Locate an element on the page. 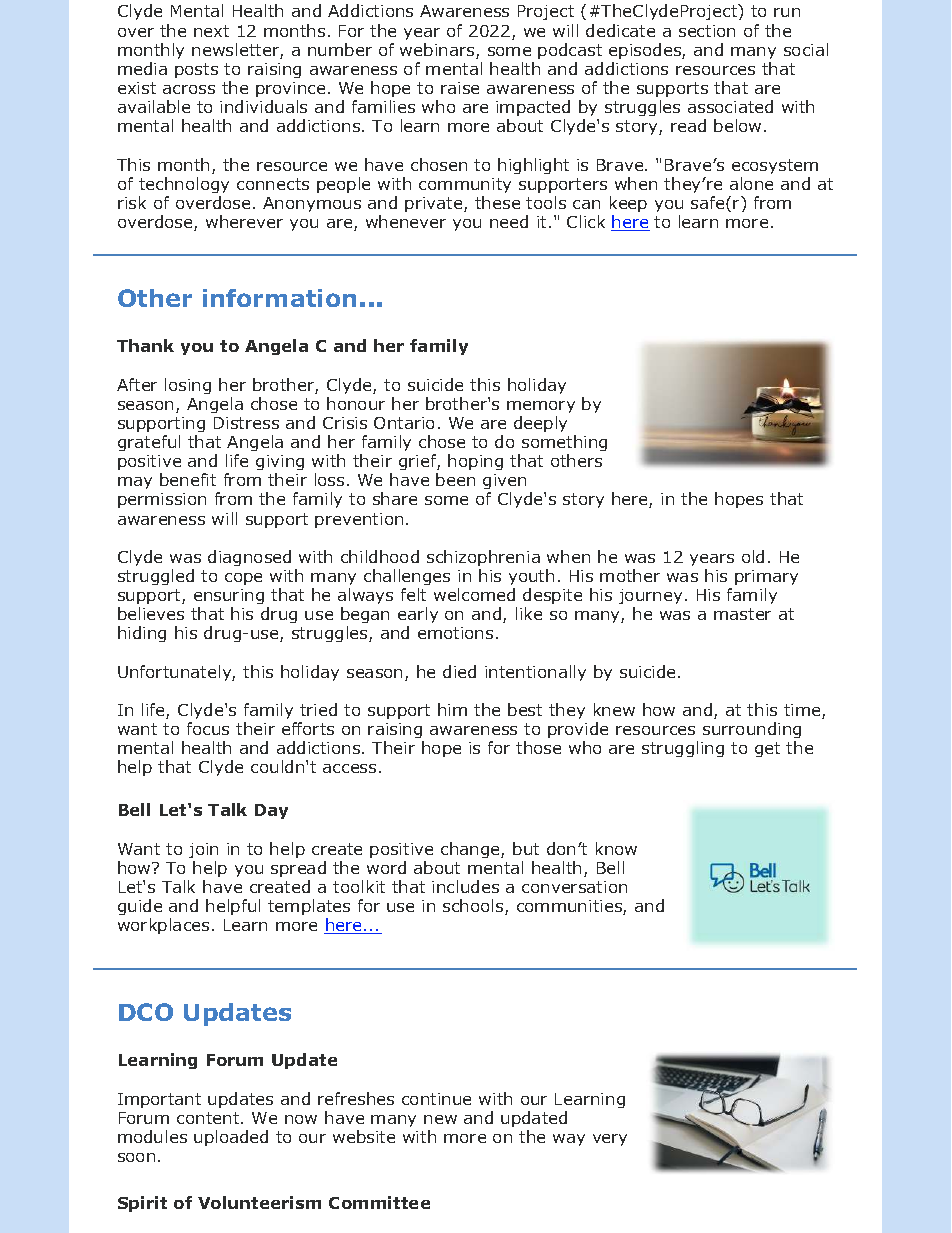 The width and height of the image is (952, 1233). next is located at coordinates (211, 31).
